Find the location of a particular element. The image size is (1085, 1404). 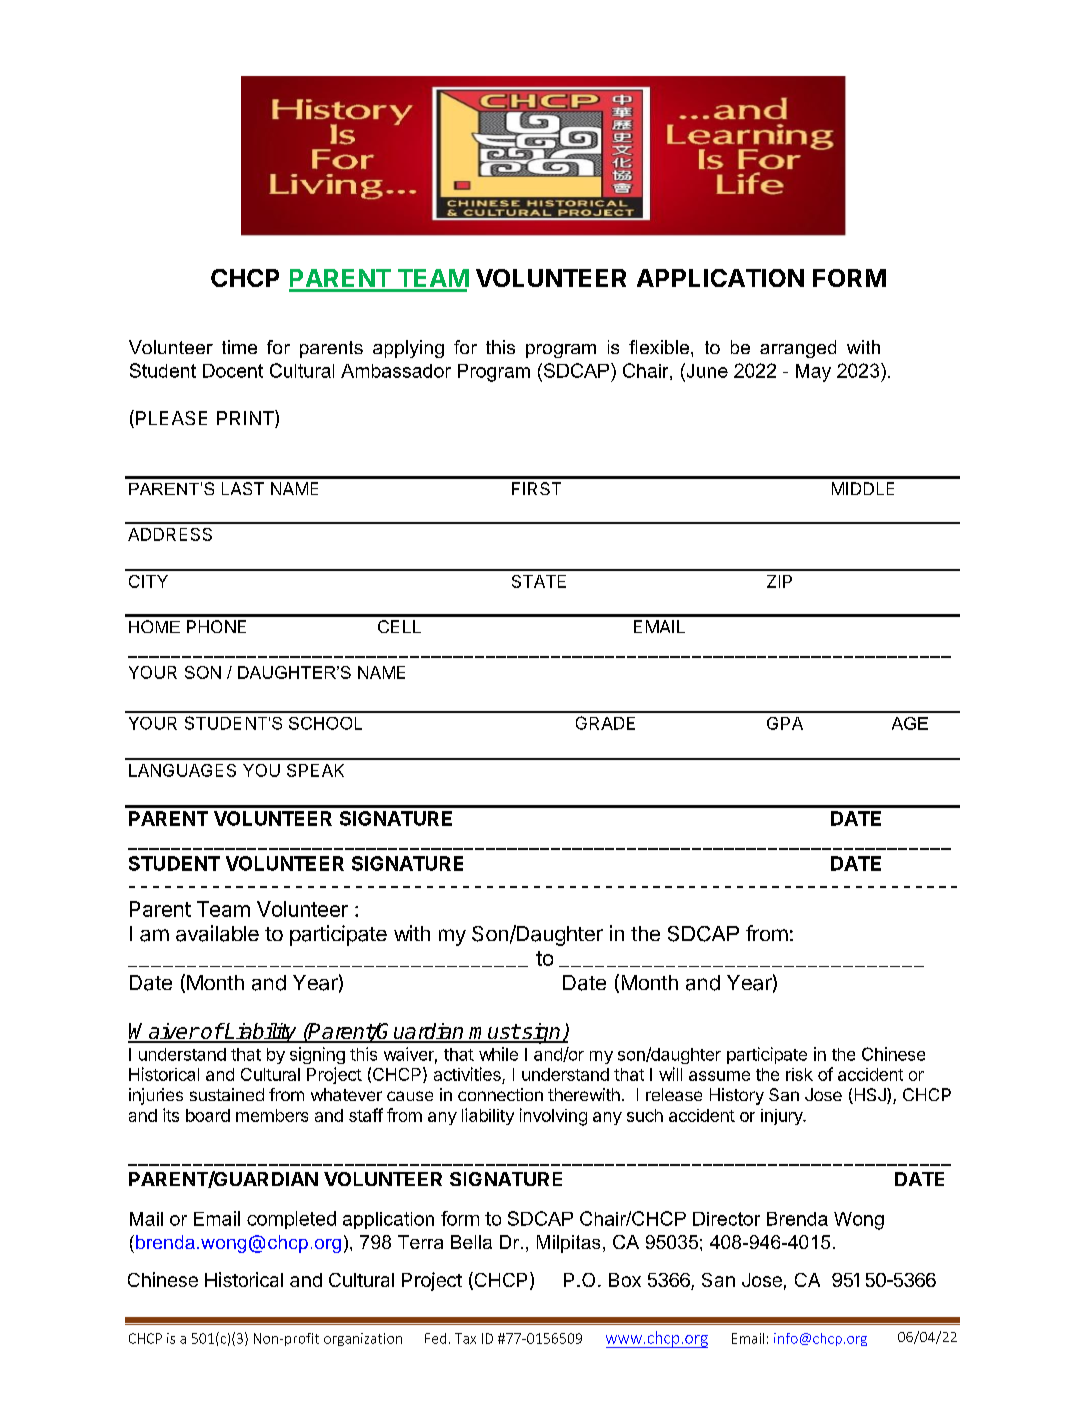

sustained is located at coordinates (227, 1094).
